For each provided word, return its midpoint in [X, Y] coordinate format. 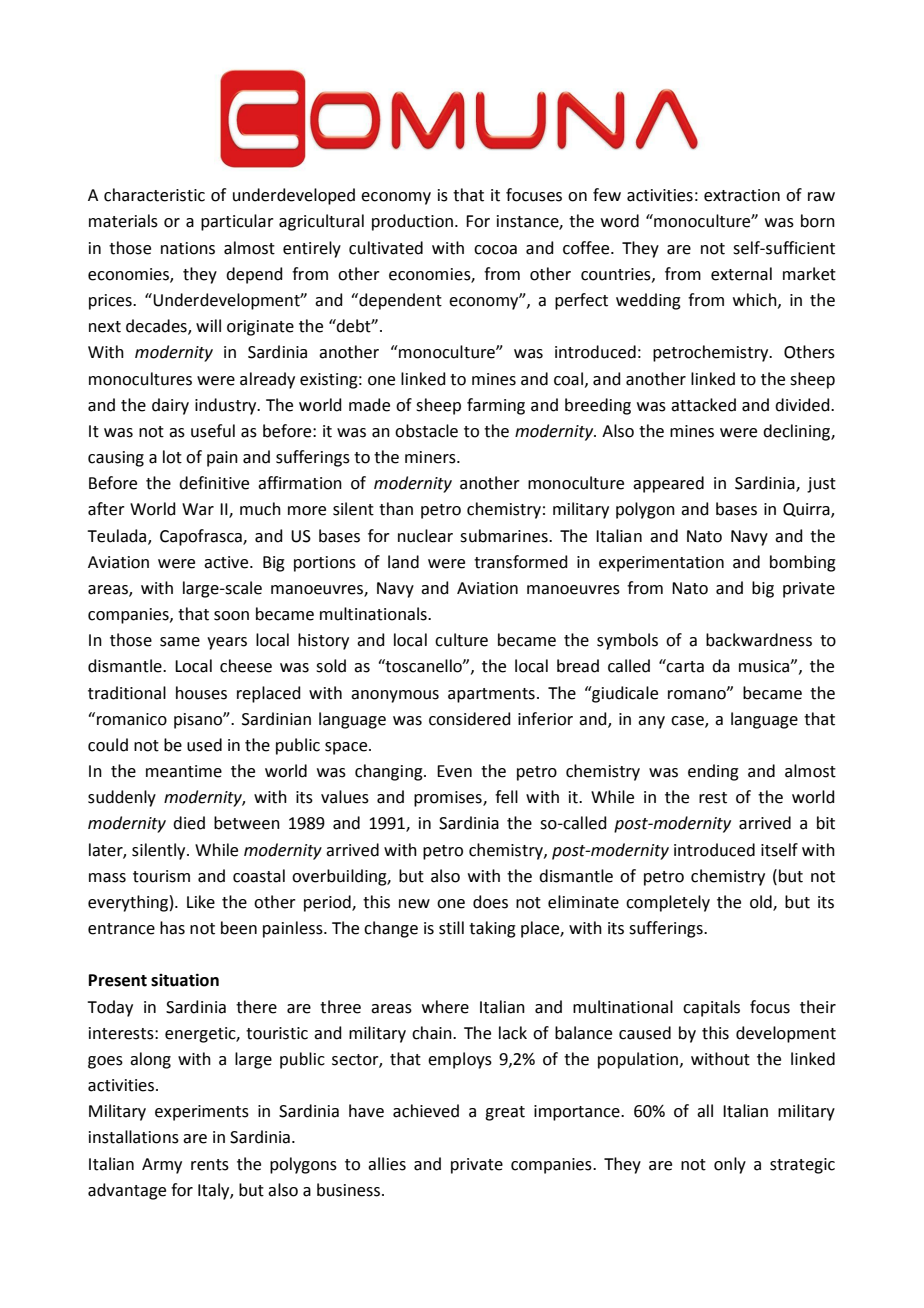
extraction [742, 195]
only [730, 1165]
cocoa [495, 250]
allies [387, 1164]
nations [188, 248]
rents [210, 1165]
